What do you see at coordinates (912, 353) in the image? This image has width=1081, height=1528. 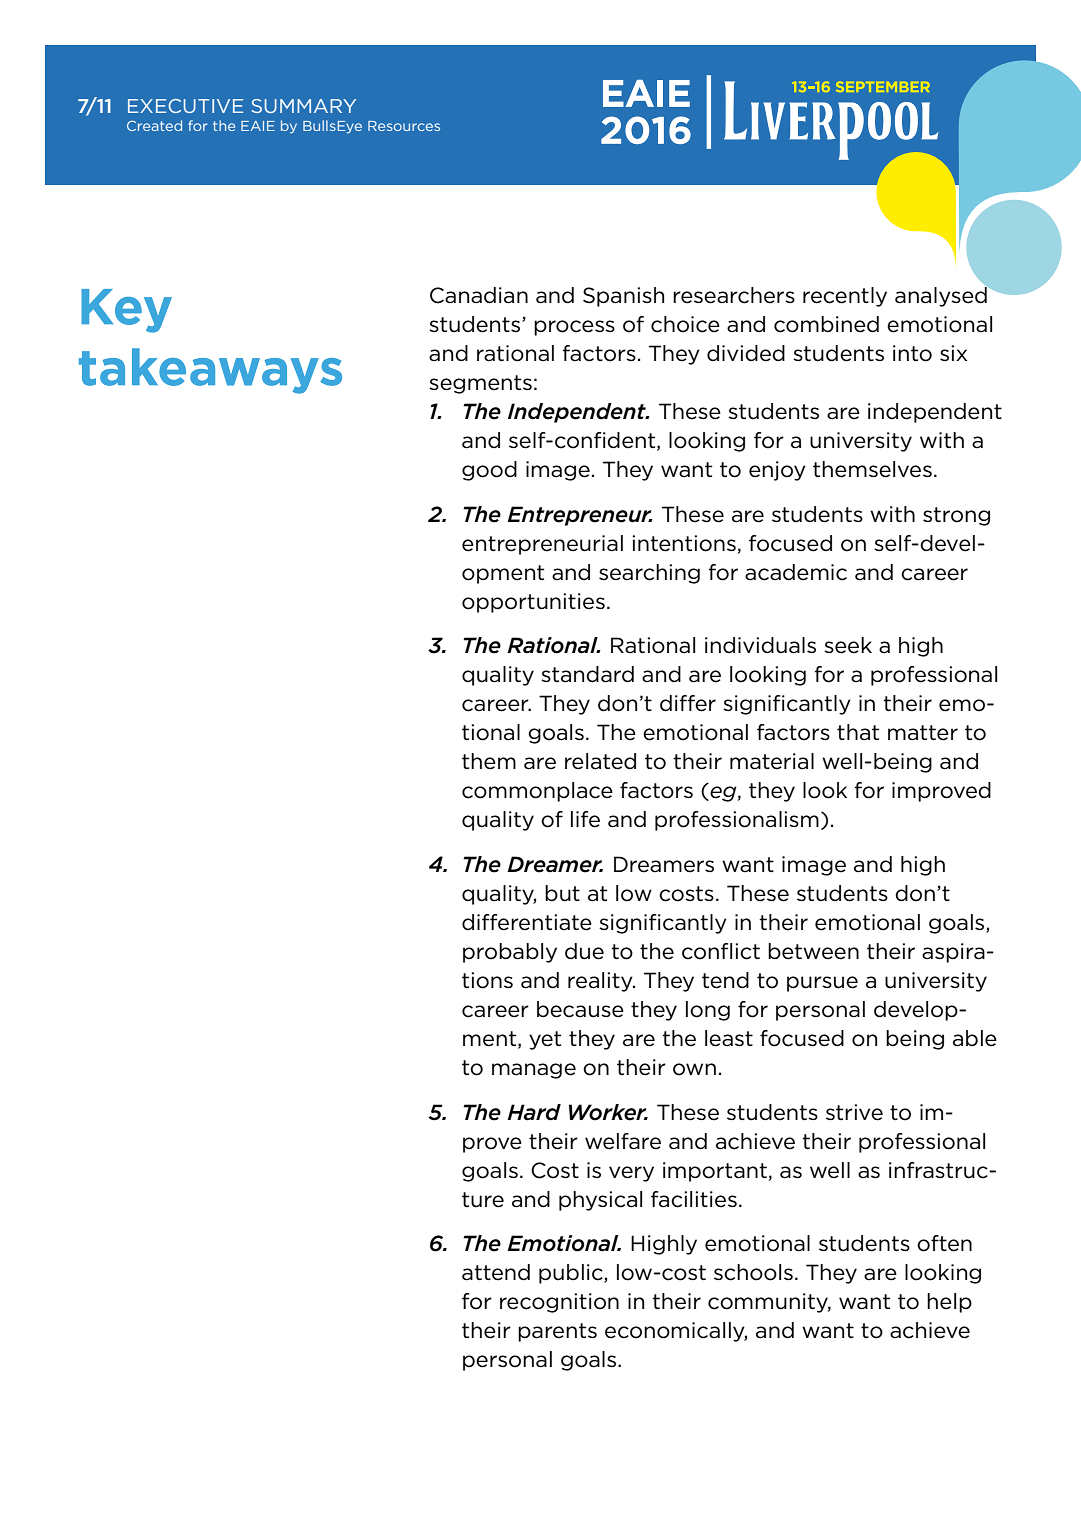 I see `into` at bounding box center [912, 353].
